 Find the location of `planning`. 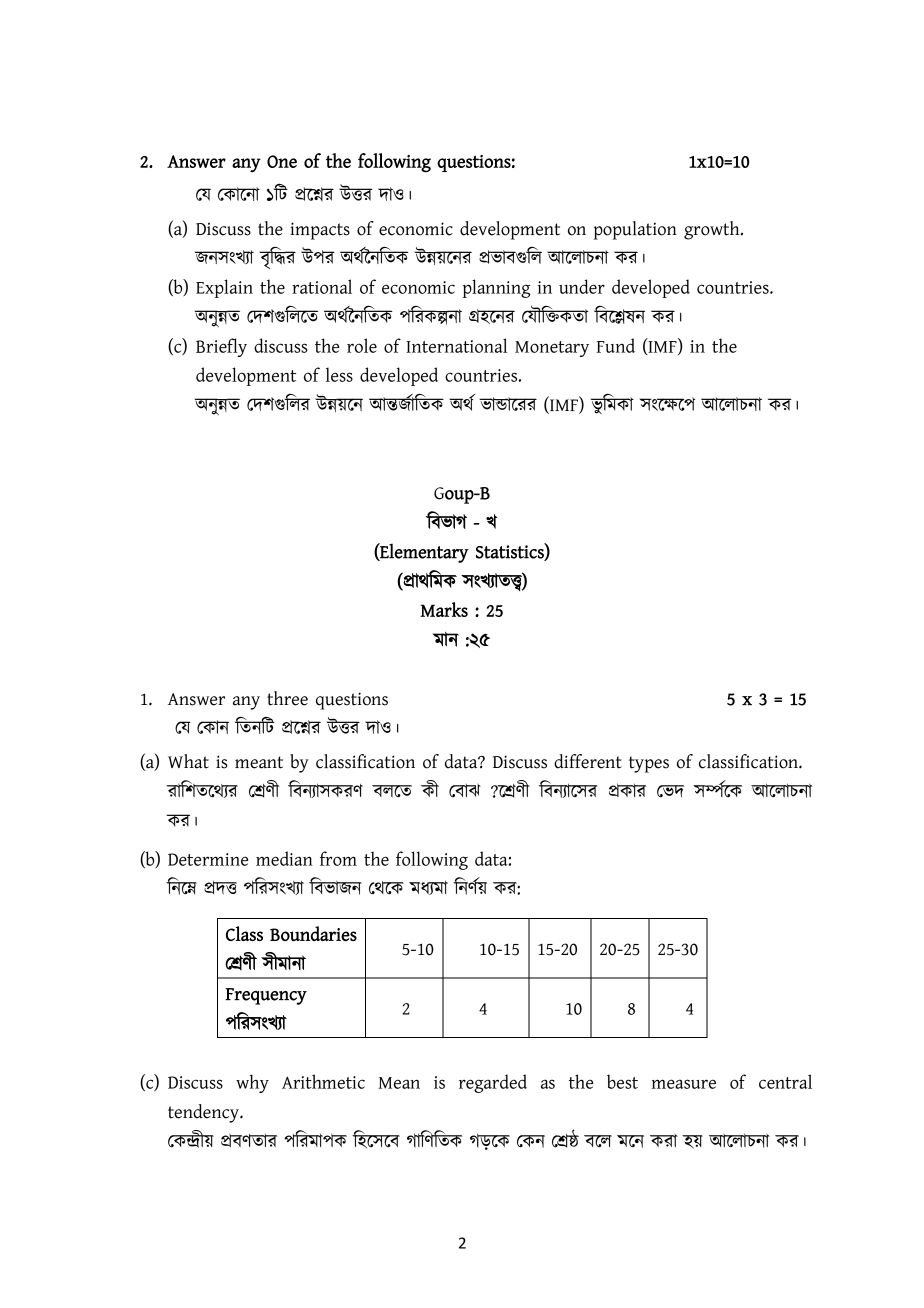

planning is located at coordinates (496, 288).
